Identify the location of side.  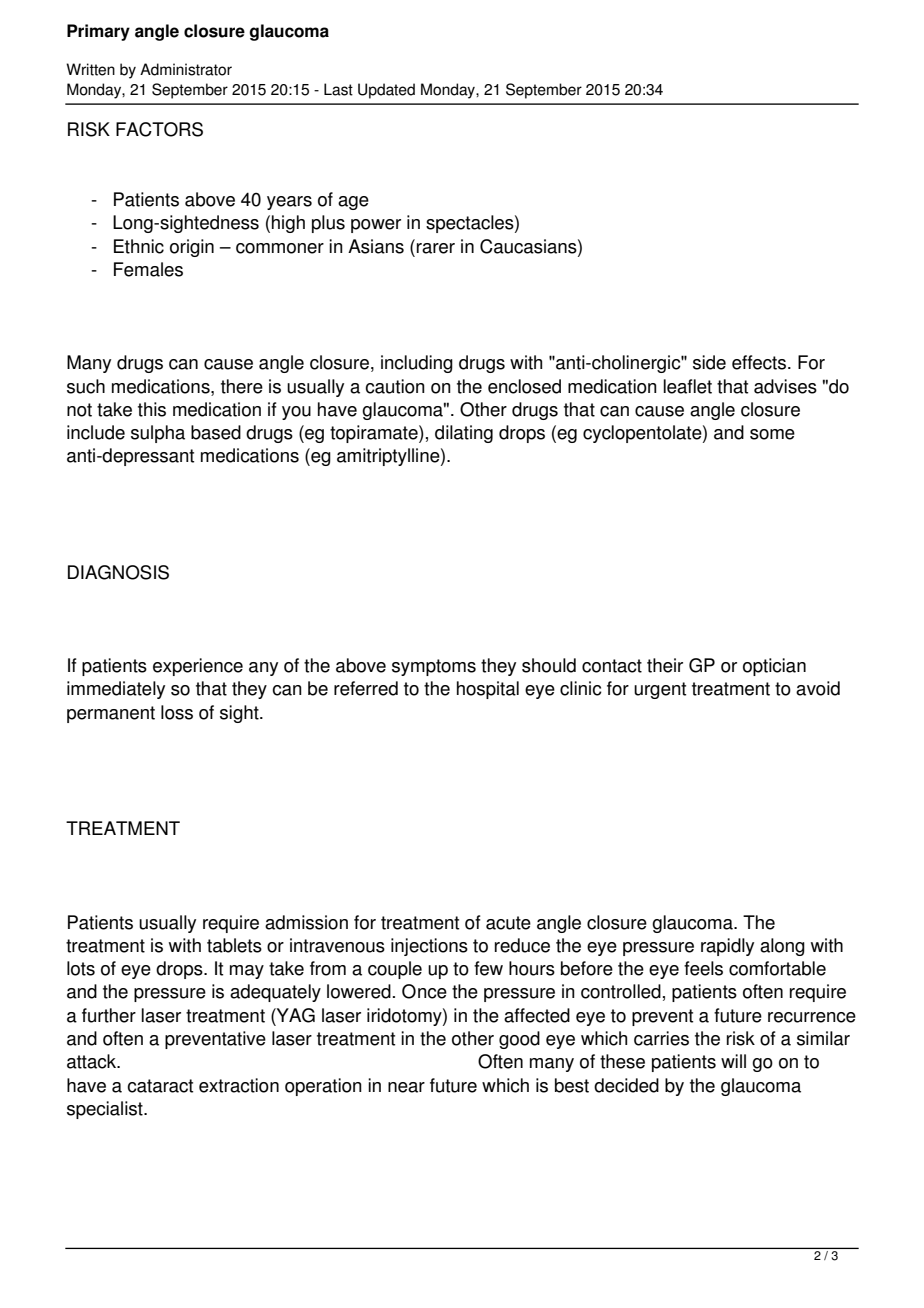
(709, 362).
